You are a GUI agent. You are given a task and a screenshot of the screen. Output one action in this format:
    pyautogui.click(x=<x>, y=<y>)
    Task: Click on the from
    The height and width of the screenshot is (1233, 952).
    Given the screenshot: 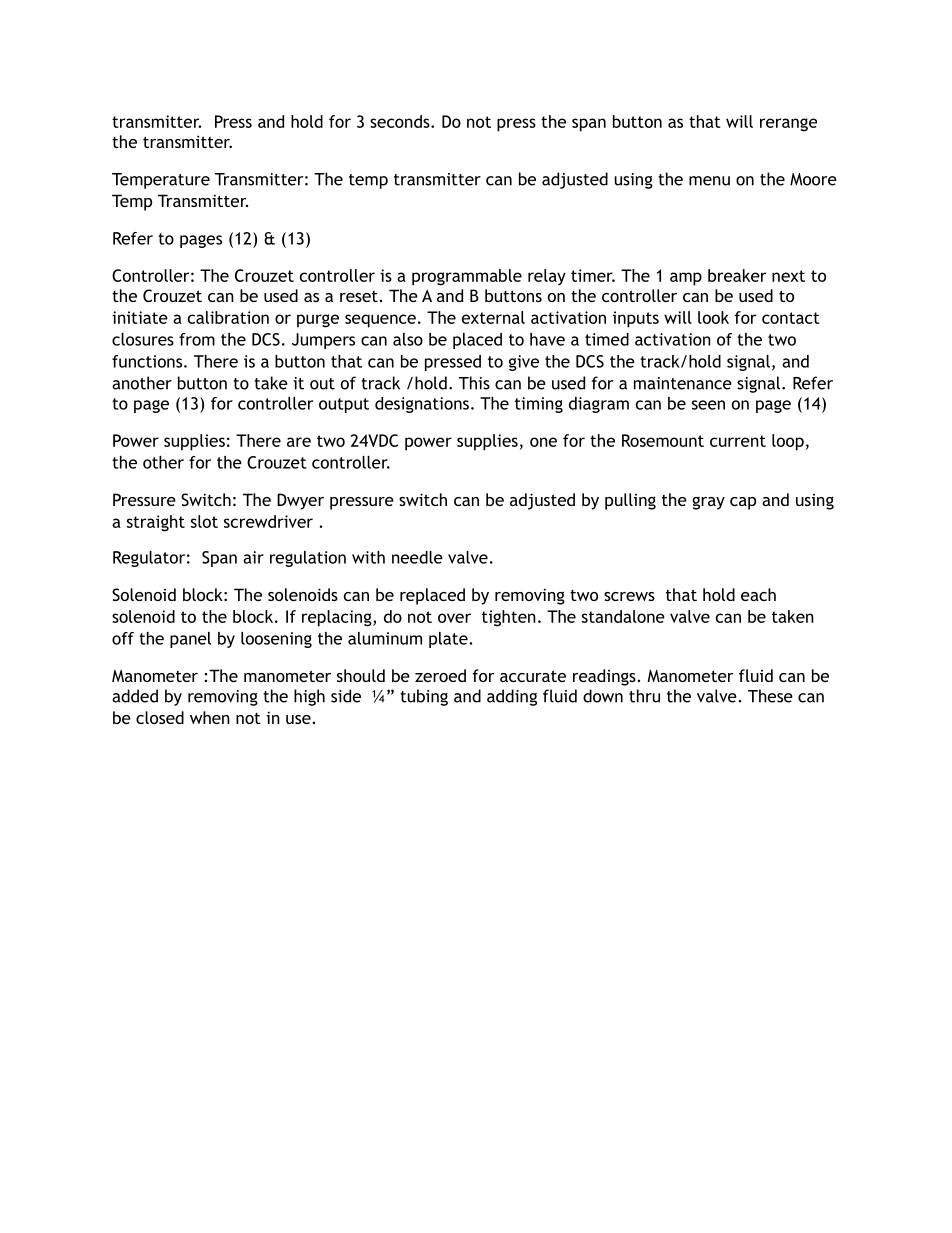 What is the action you would take?
    pyautogui.click(x=197, y=339)
